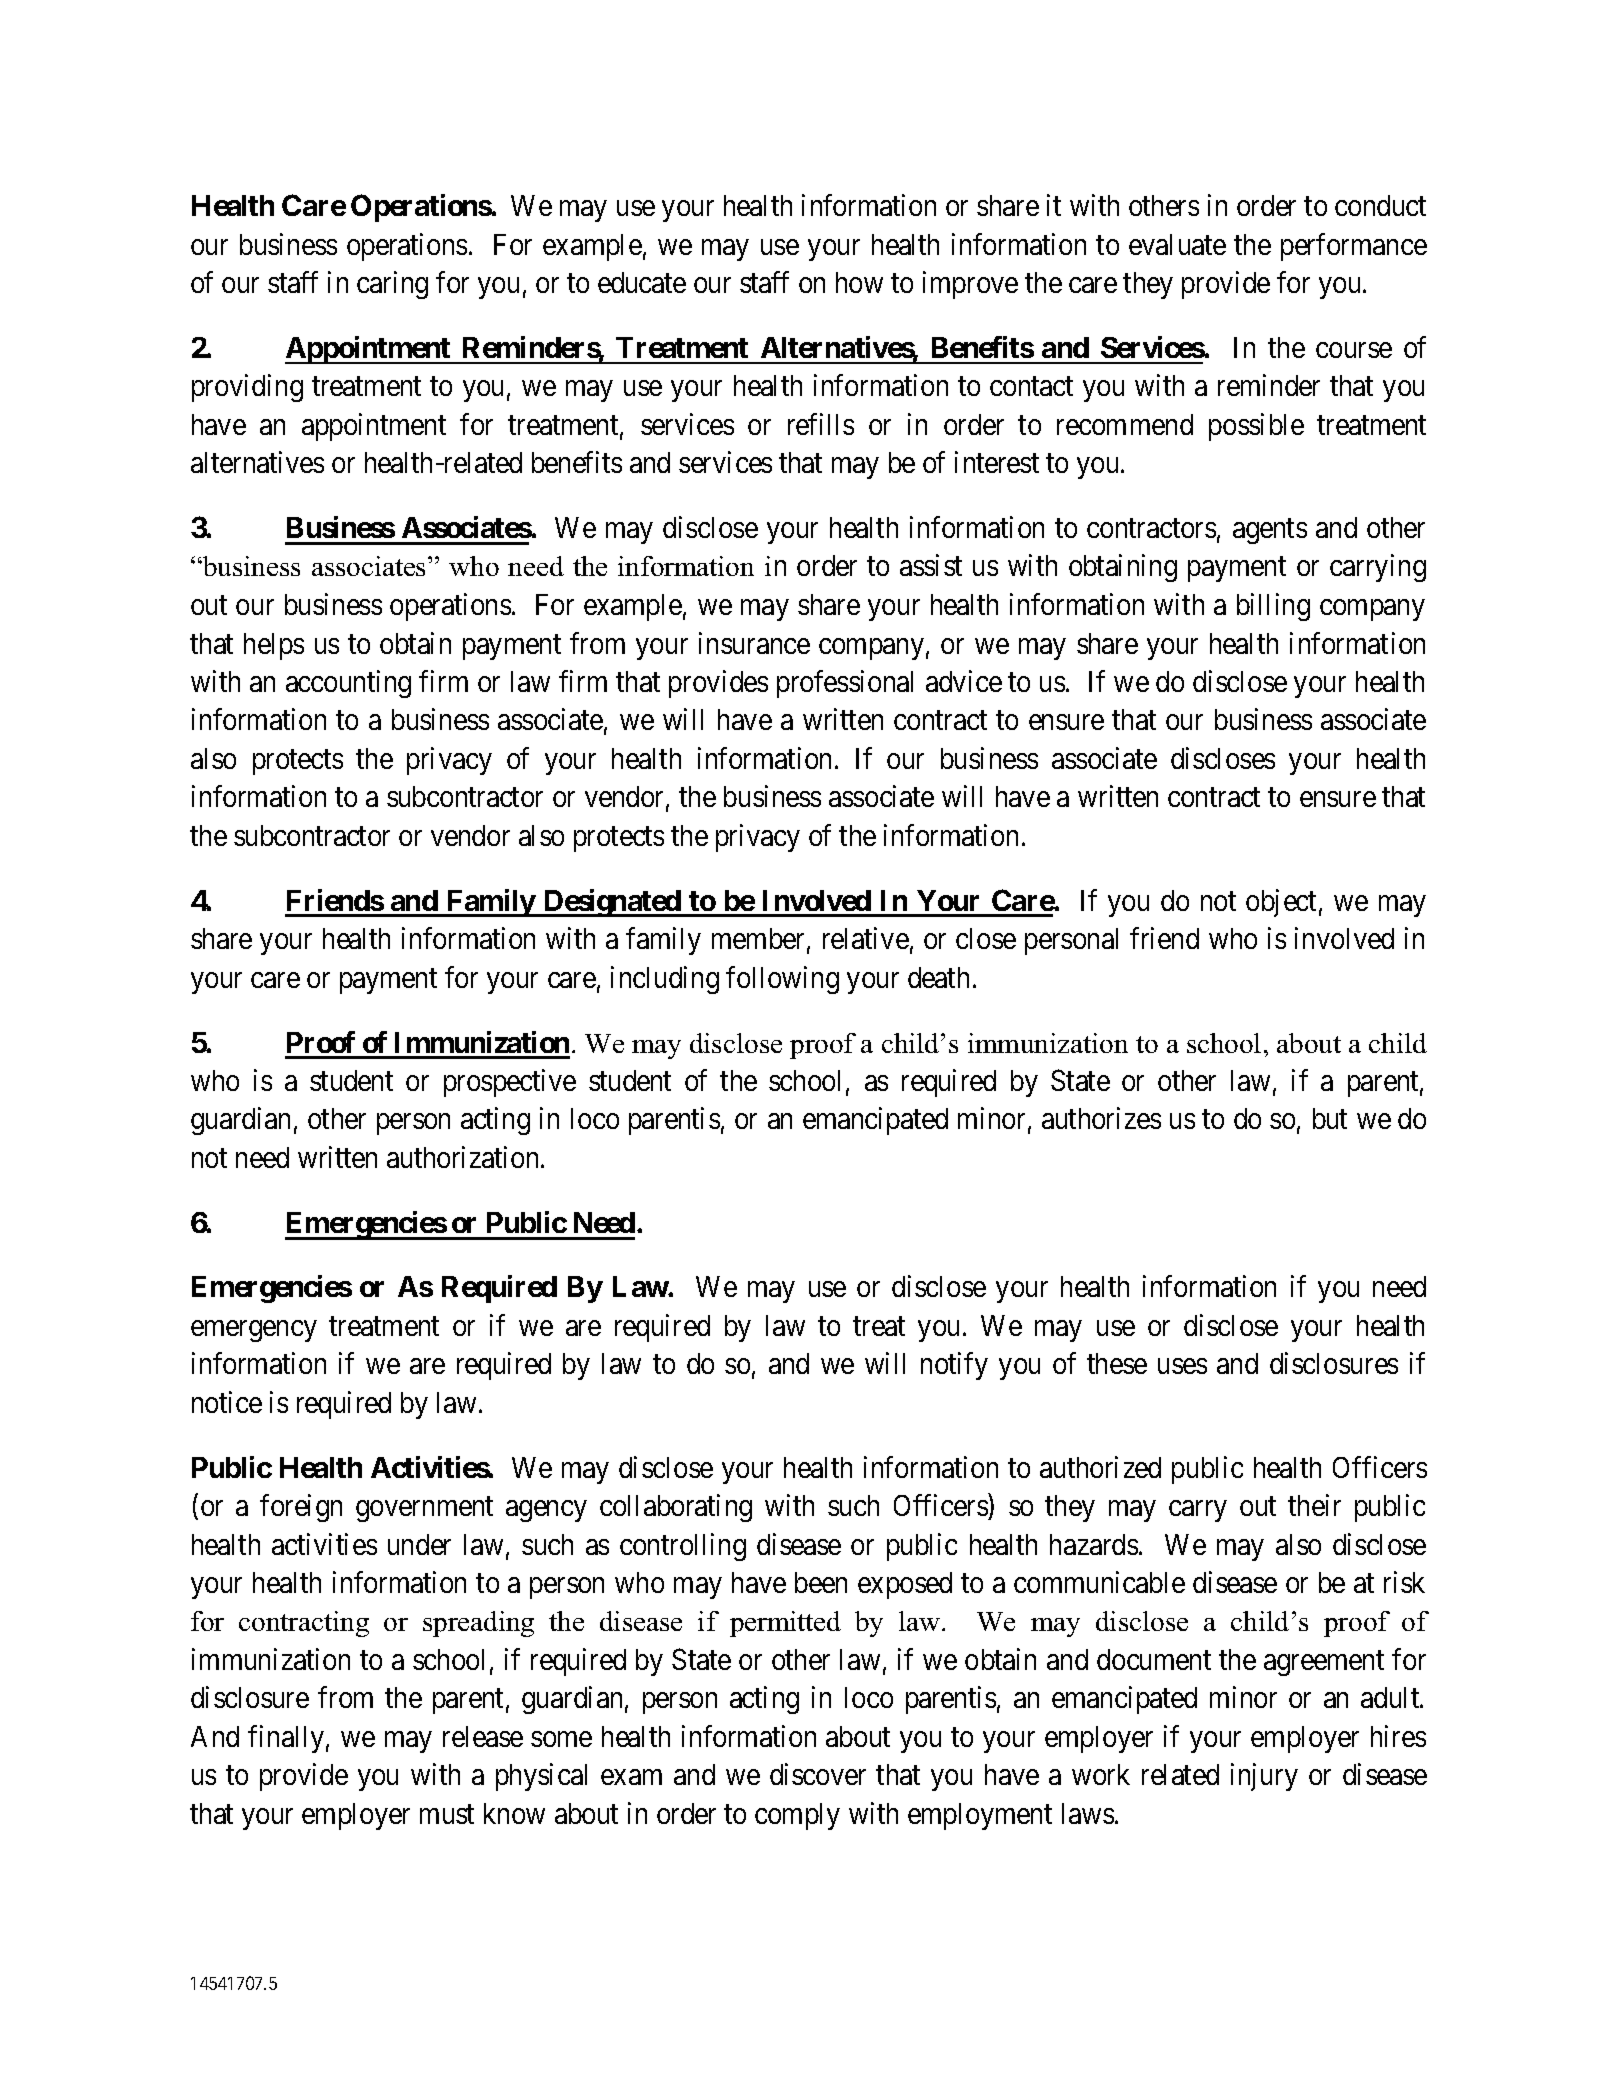 The width and height of the image is (1617, 2093). What do you see at coordinates (1264, 1777) in the image?
I see `injury` at bounding box center [1264, 1777].
